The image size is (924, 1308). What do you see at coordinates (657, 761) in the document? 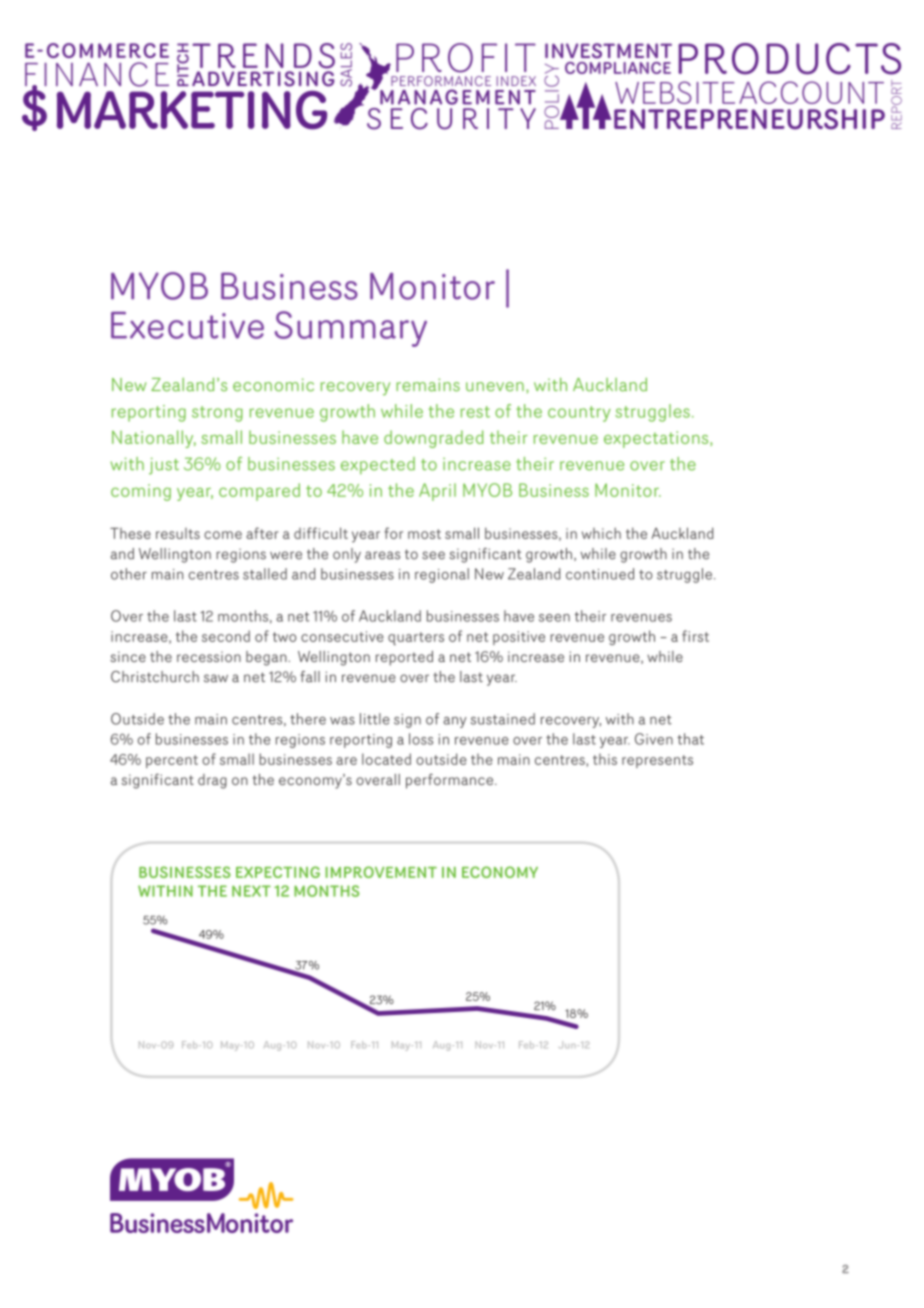
I see `represents` at bounding box center [657, 761].
